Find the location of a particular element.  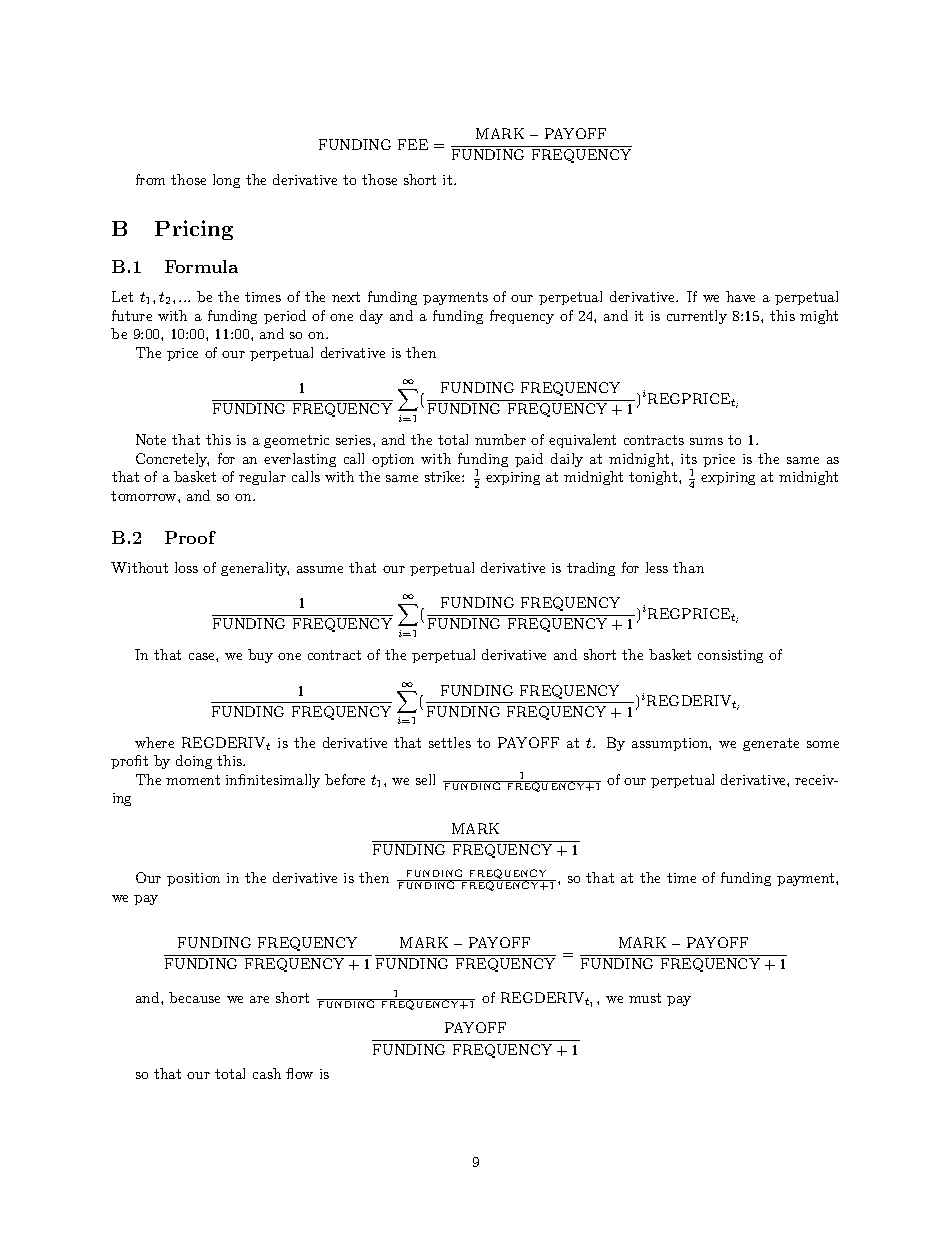

have is located at coordinates (740, 296).
